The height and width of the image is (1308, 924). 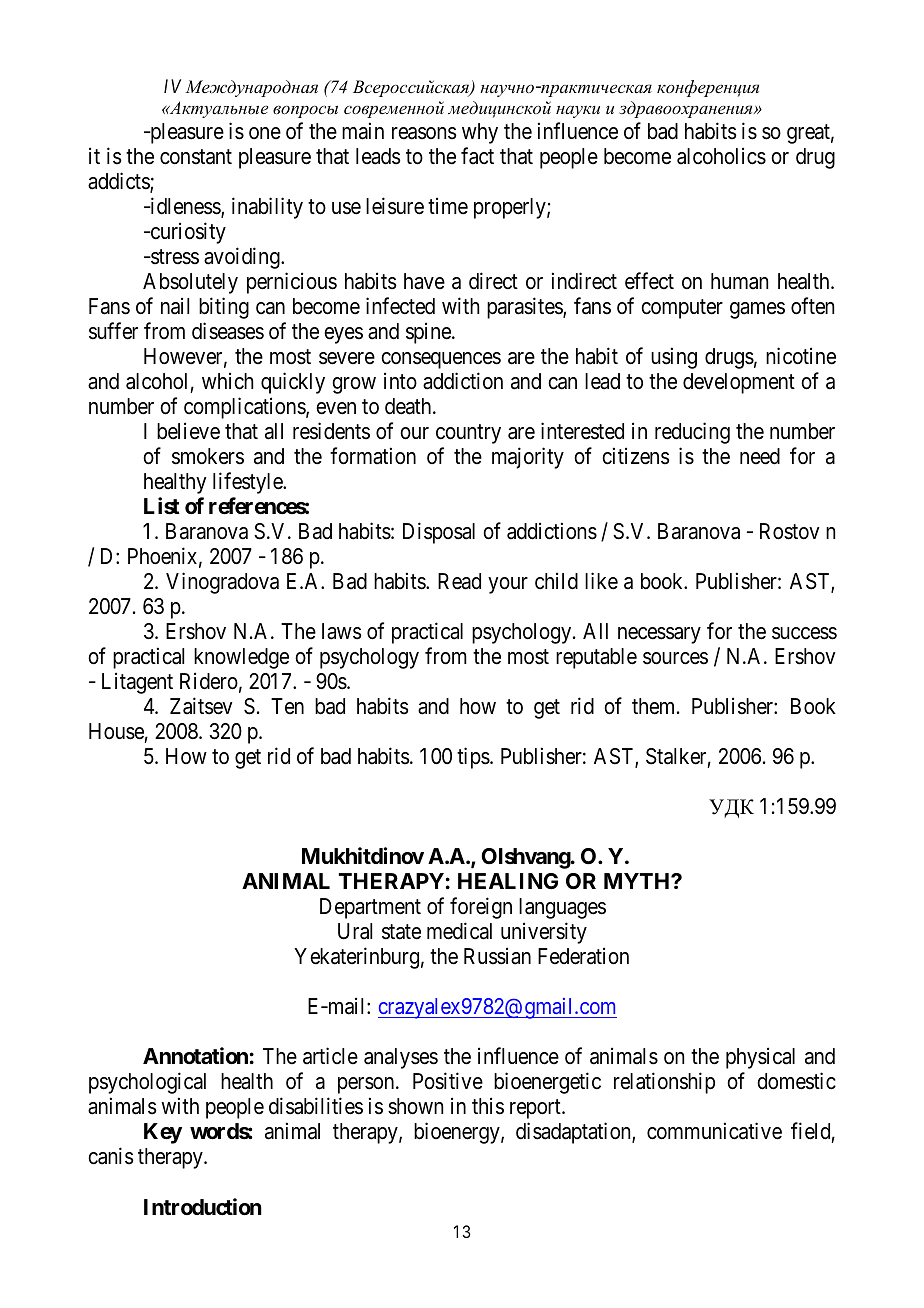 What do you see at coordinates (739, 281) in the image?
I see `human` at bounding box center [739, 281].
